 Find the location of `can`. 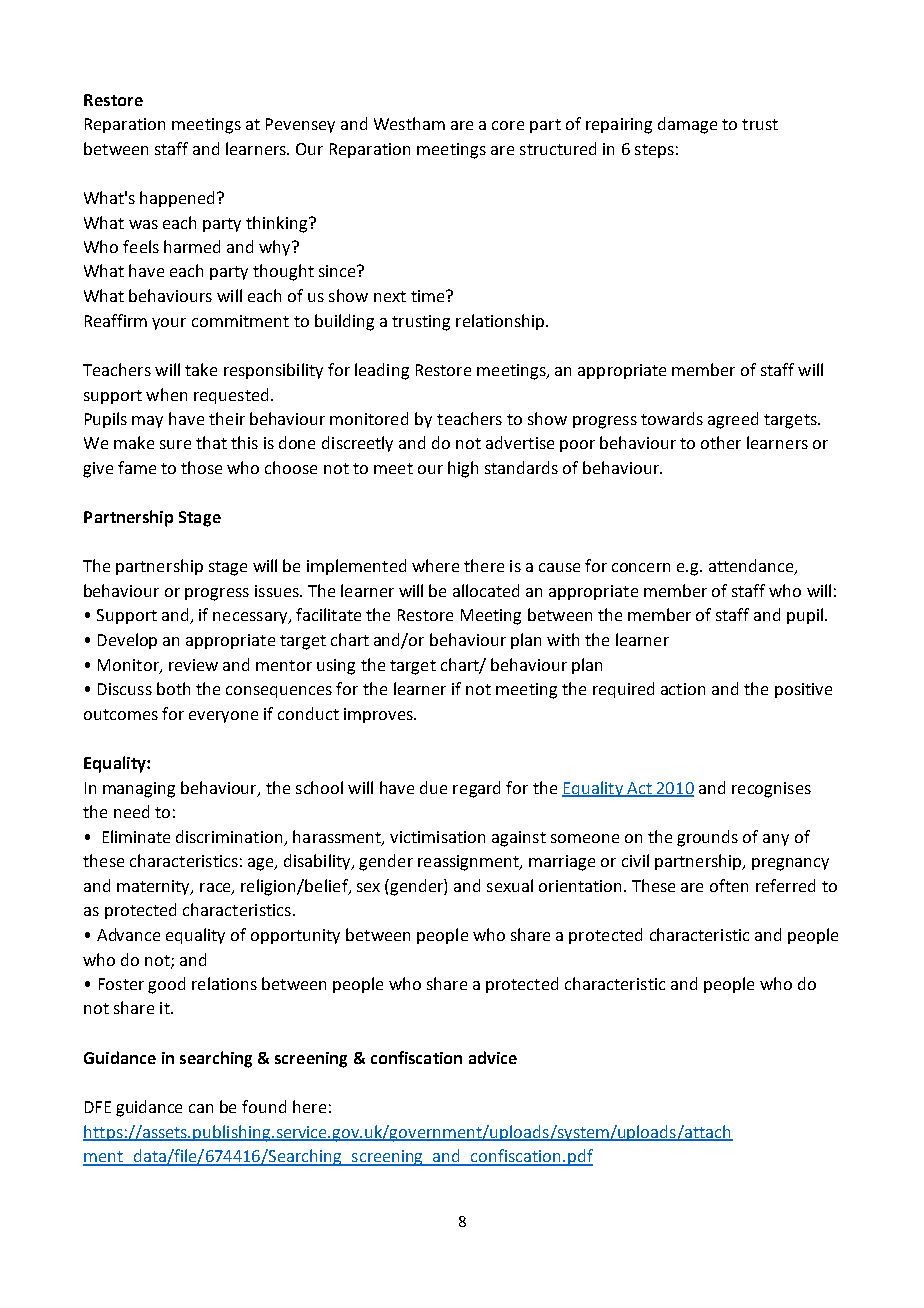

can is located at coordinates (201, 1108).
